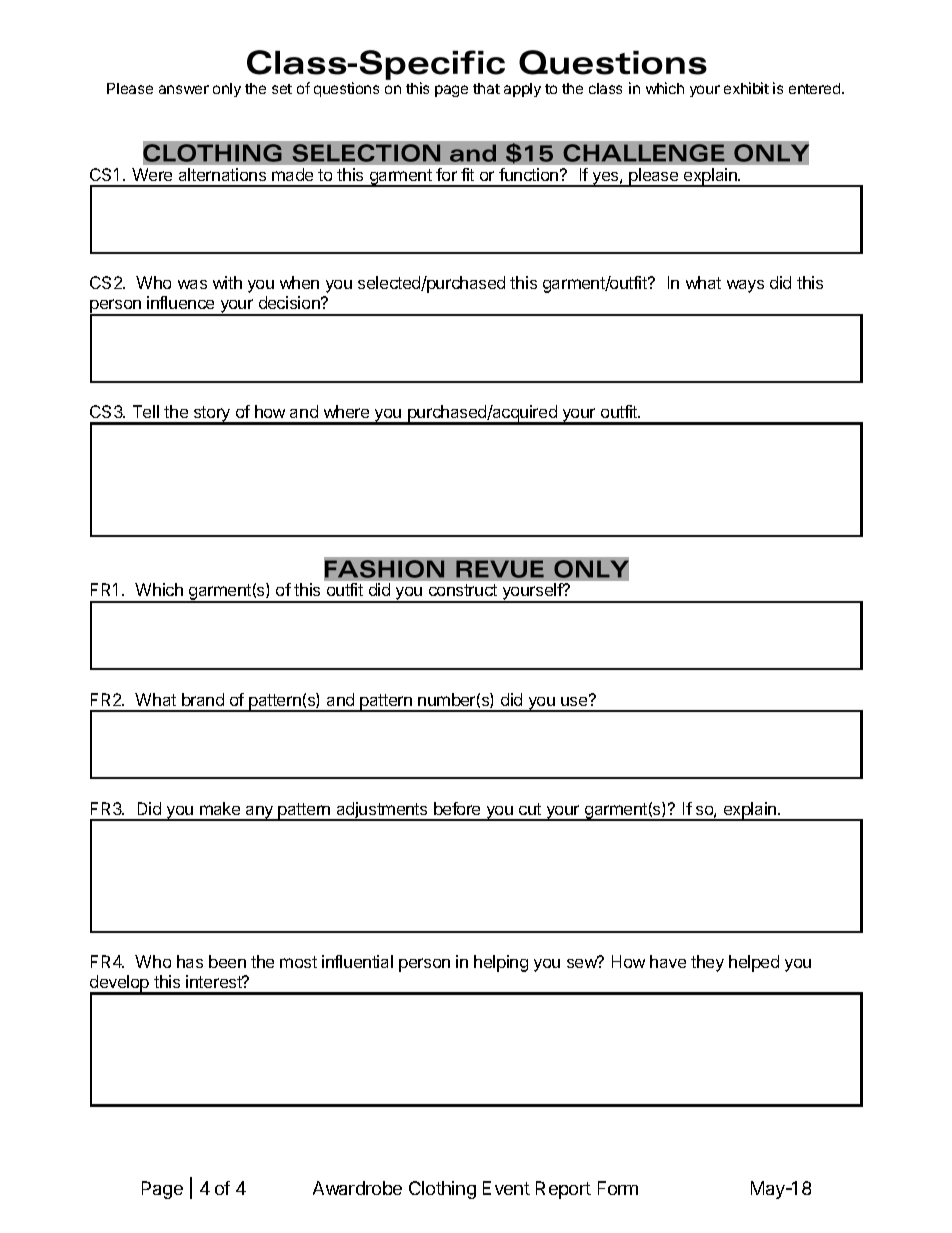 This screenshot has width=952, height=1233. What do you see at coordinates (754, 963) in the screenshot?
I see `helped` at bounding box center [754, 963].
